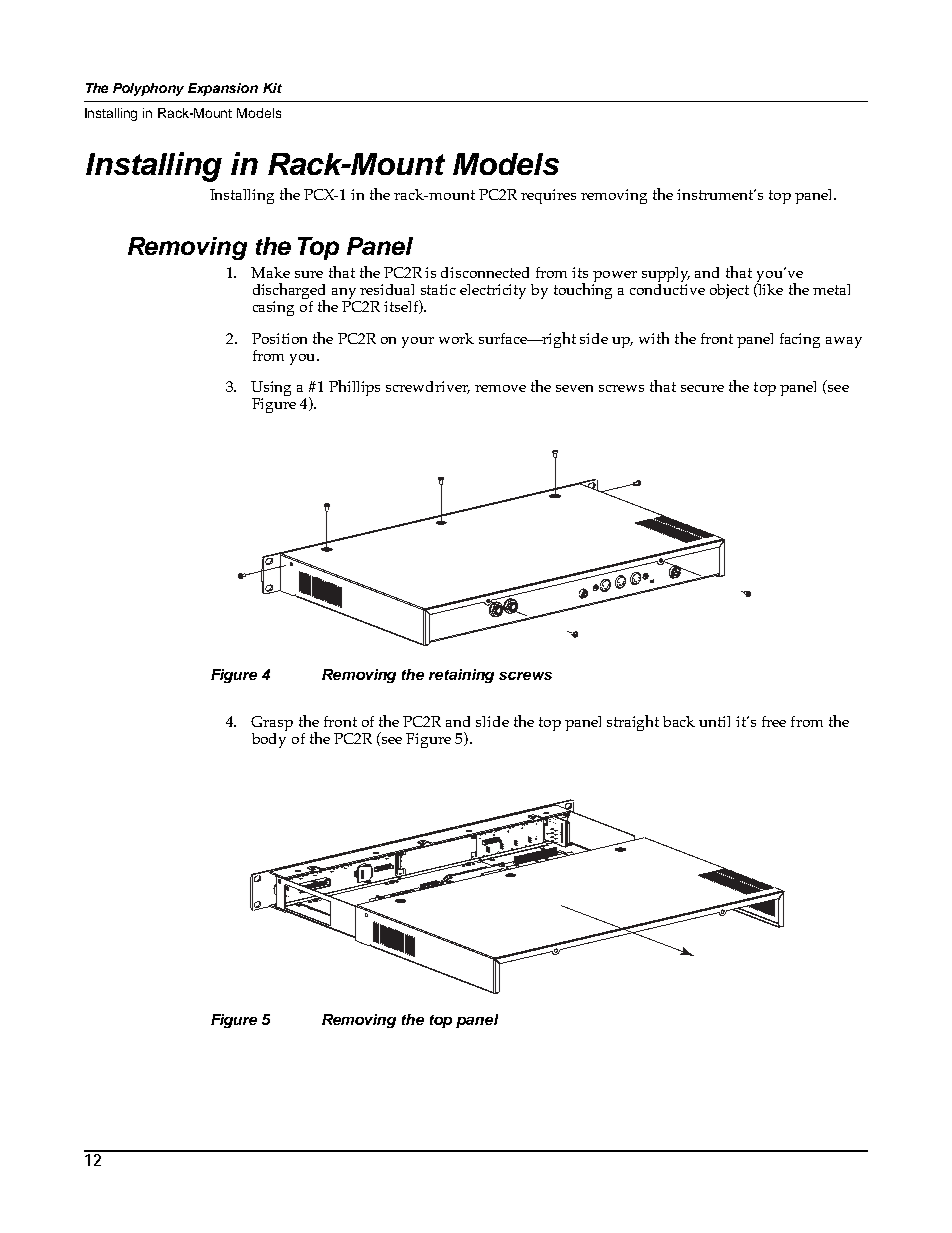 Image resolution: width=952 pixels, height=1233 pixels. What do you see at coordinates (493, 291) in the screenshot?
I see `electricity` at bounding box center [493, 291].
